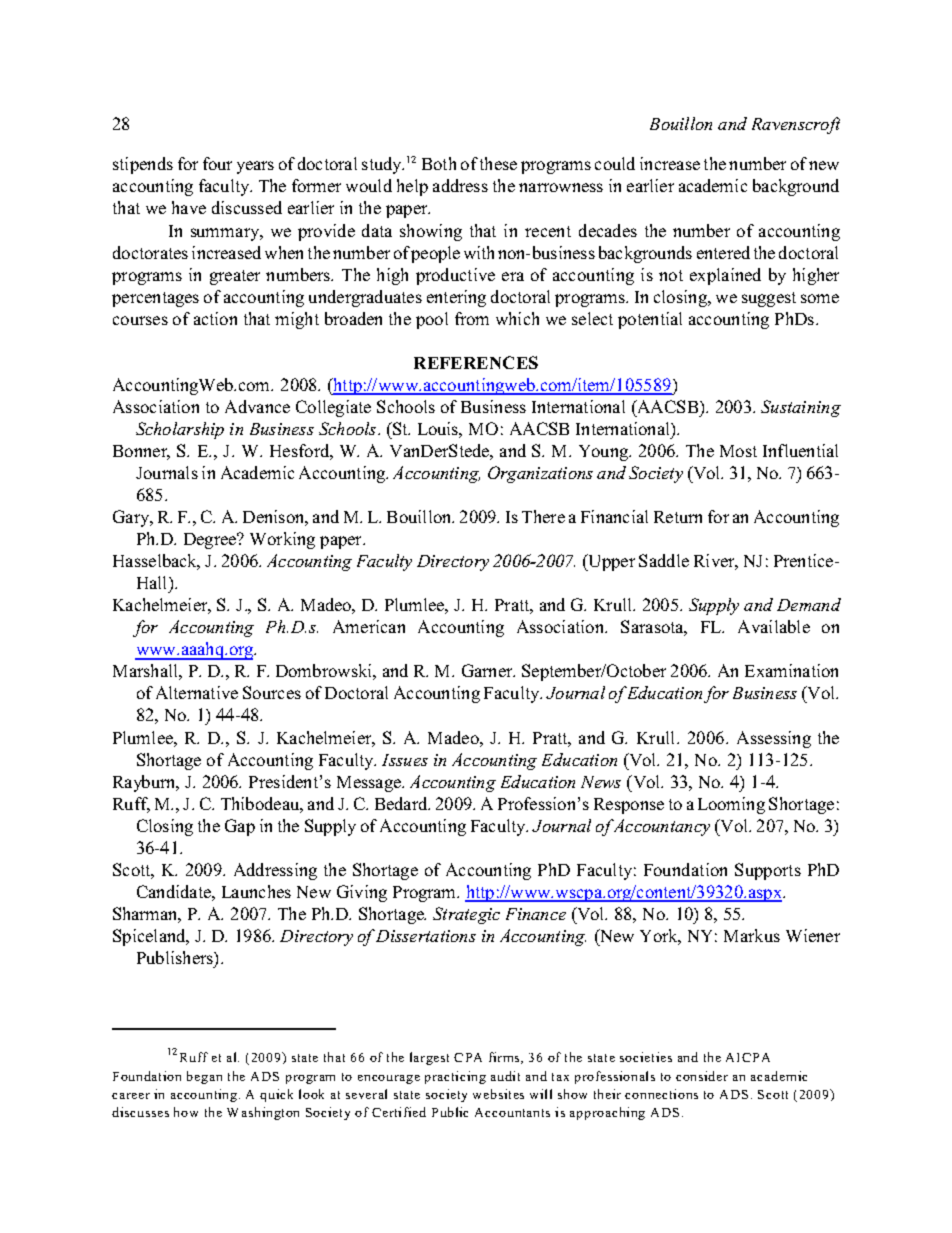 The height and width of the image is (1233, 952). What do you see at coordinates (774, 626) in the image?
I see `Available` at bounding box center [774, 626].
